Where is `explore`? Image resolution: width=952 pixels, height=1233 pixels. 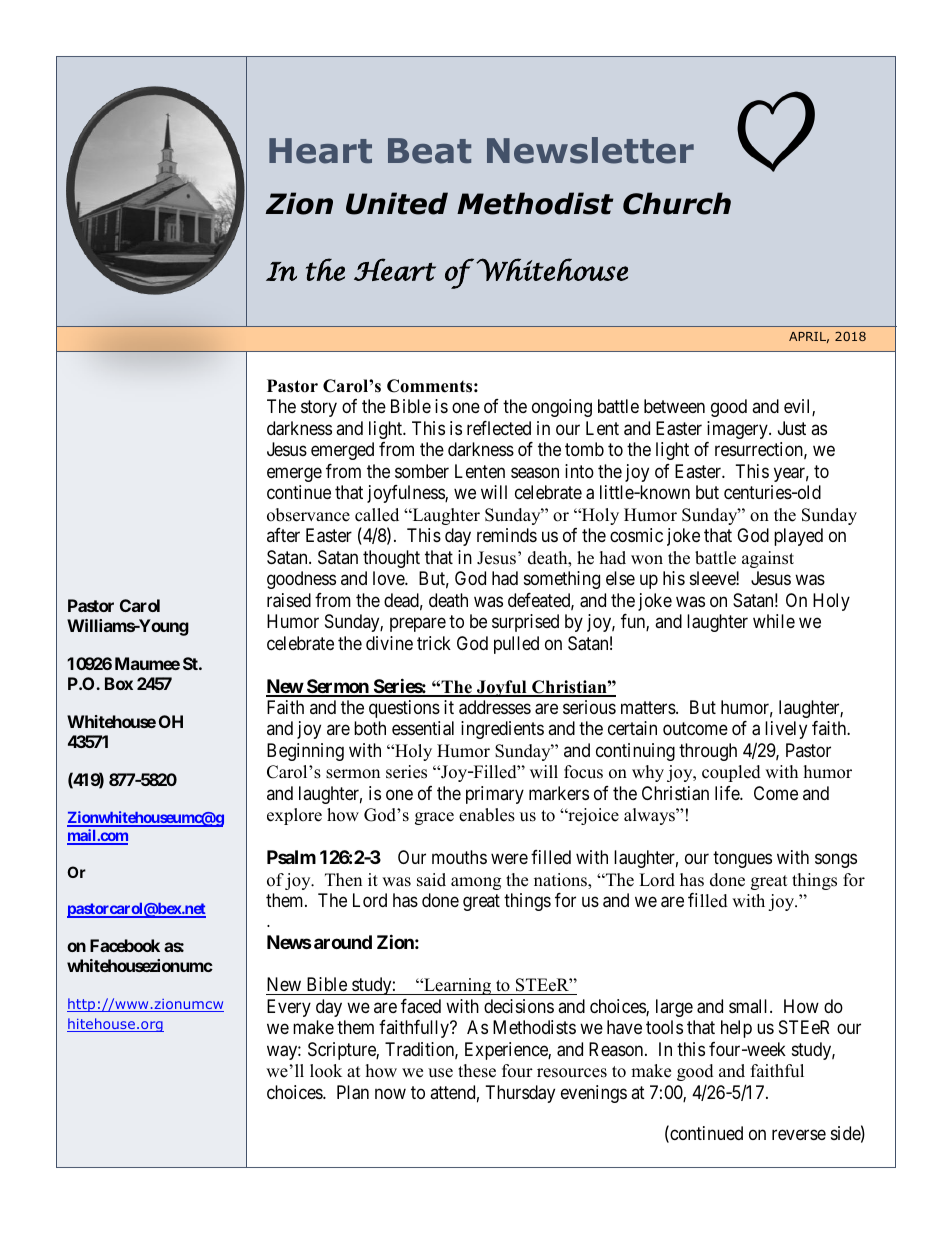
explore is located at coordinates (294, 816).
